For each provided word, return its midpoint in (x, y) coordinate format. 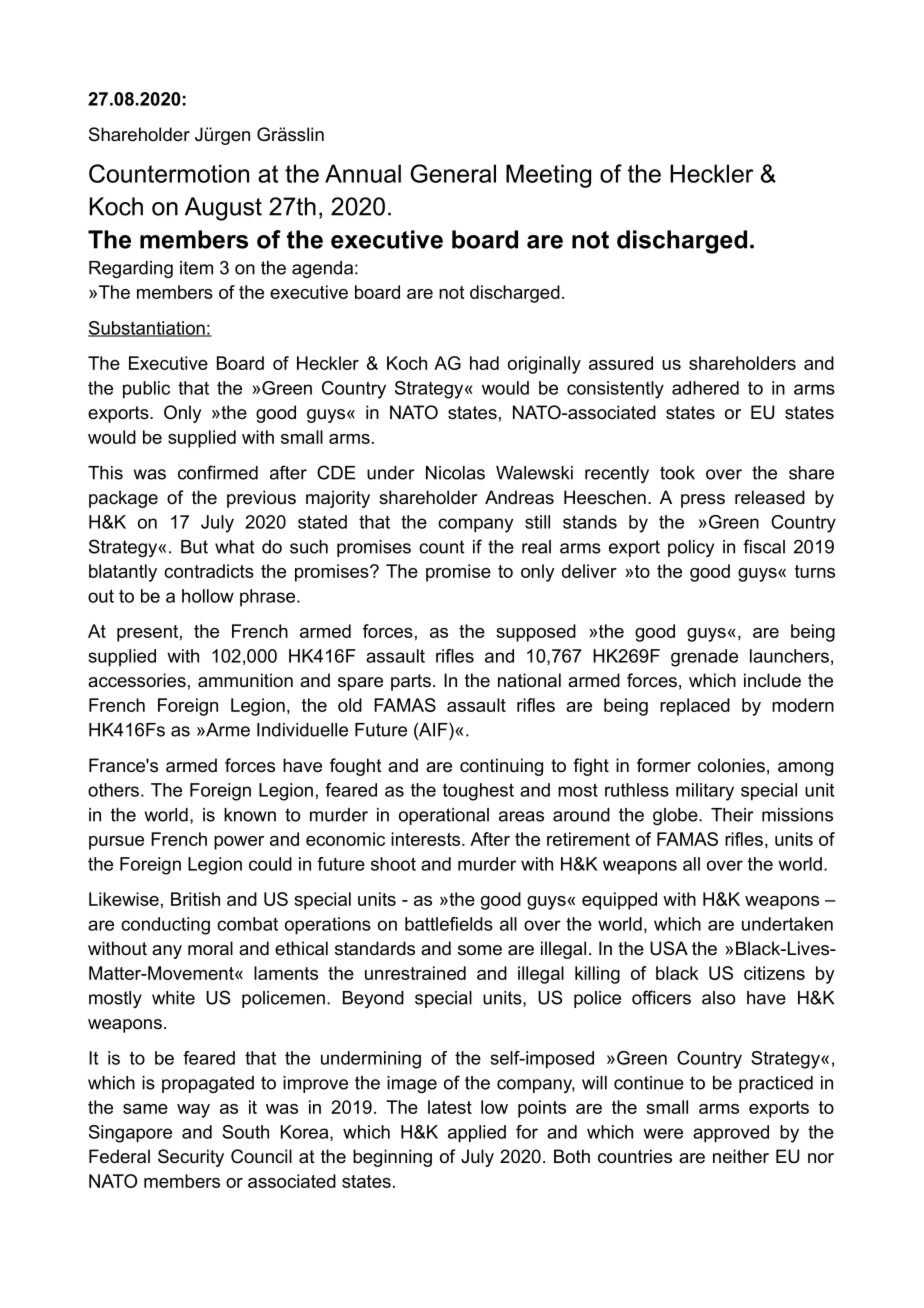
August (223, 209)
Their (732, 815)
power (239, 843)
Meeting (548, 176)
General (453, 173)
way (193, 1111)
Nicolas (455, 473)
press (703, 501)
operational (444, 816)
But (194, 547)
